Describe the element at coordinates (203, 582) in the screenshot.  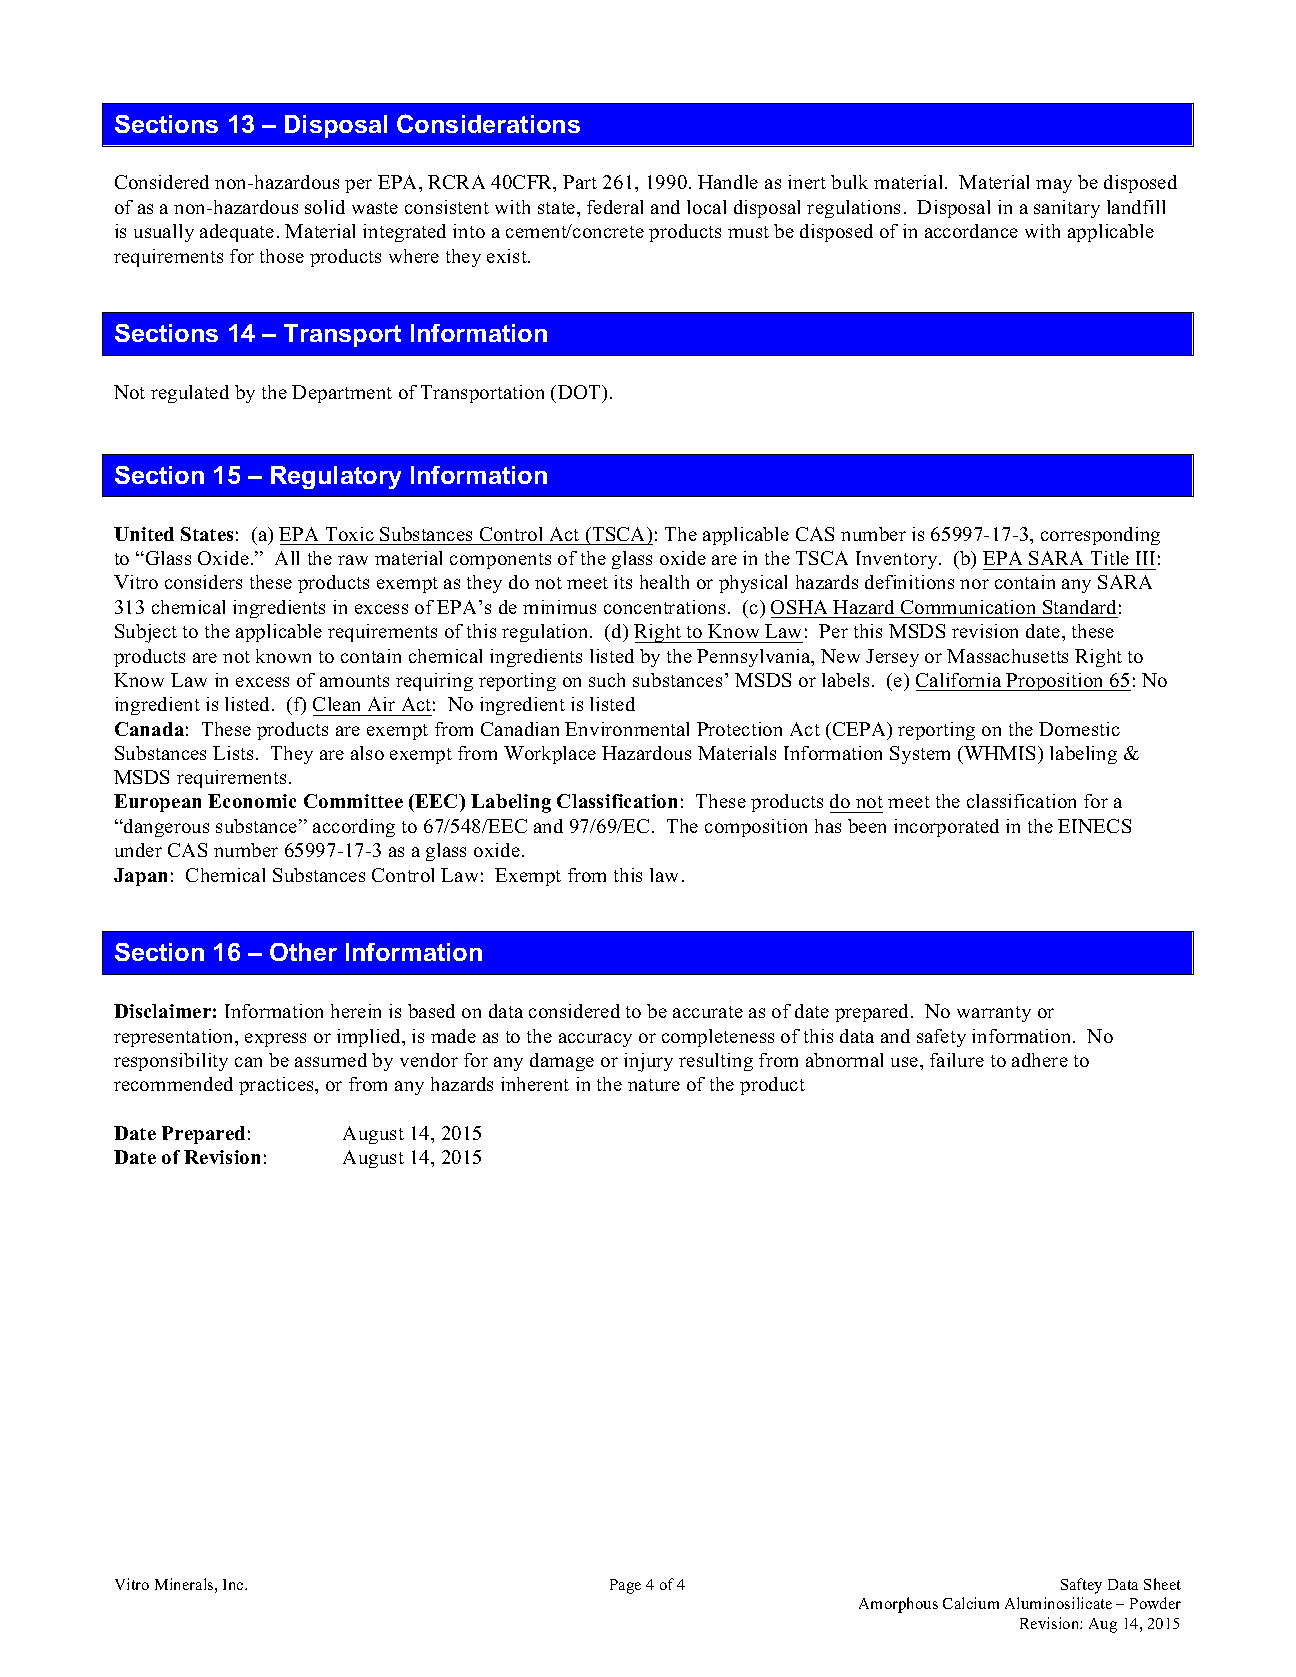
I see `considers` at that location.
